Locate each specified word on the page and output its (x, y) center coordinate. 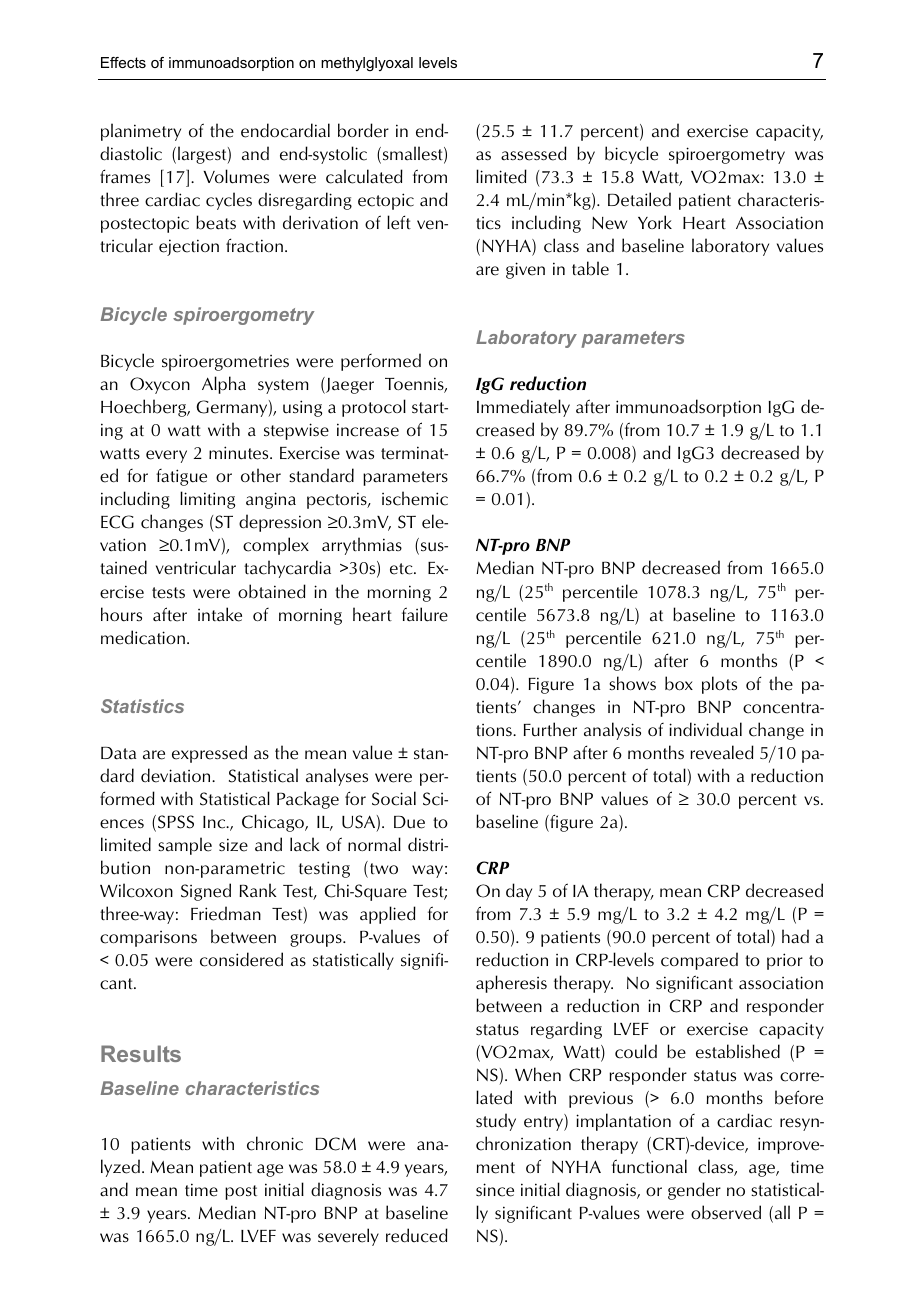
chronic (275, 1143)
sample (185, 846)
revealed (722, 752)
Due (409, 822)
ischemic (415, 498)
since (495, 1190)
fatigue (181, 477)
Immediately (523, 408)
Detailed (639, 199)
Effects (123, 62)
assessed (534, 153)
